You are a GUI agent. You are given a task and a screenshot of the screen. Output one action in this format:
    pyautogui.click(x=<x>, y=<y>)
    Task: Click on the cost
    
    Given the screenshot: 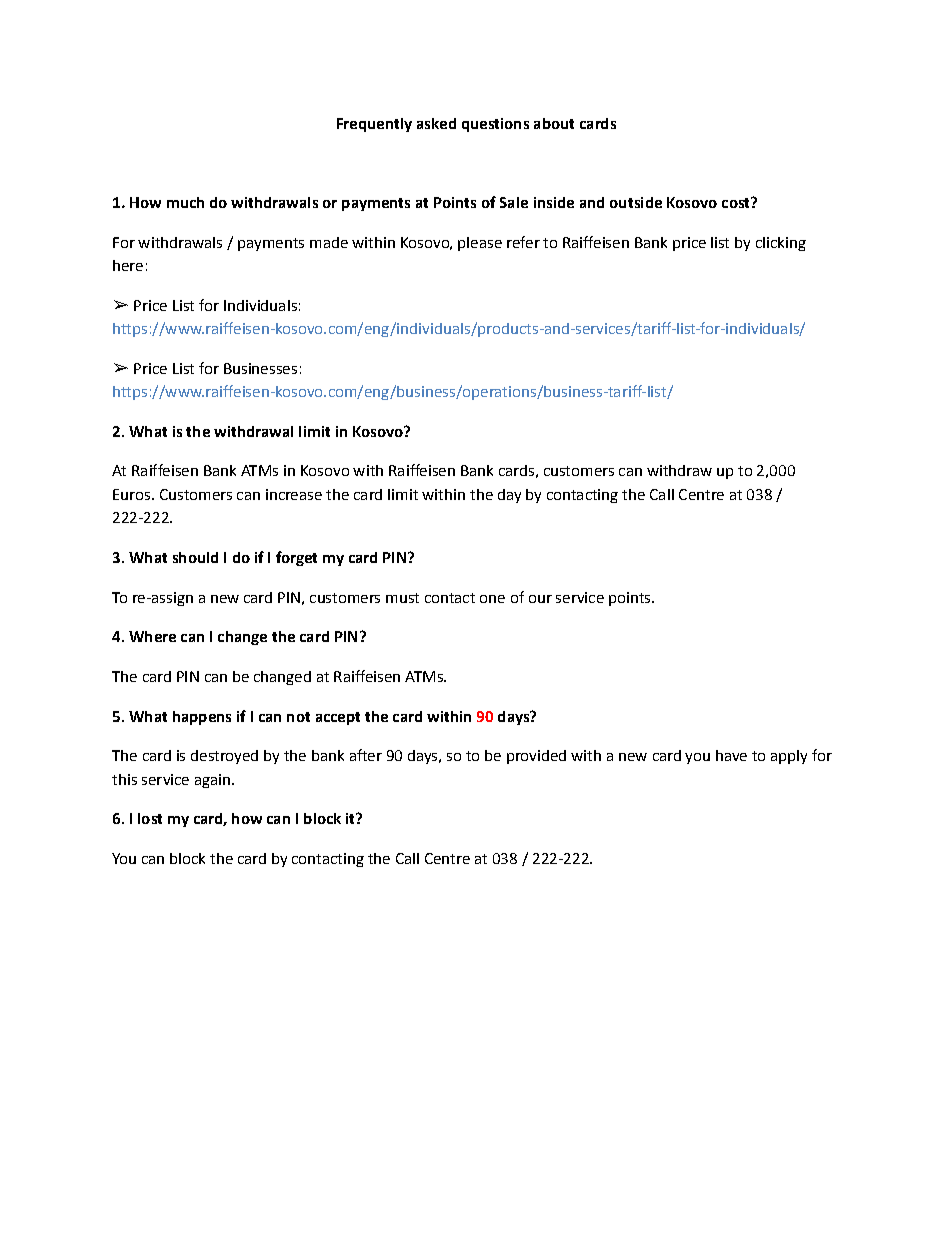 What is the action you would take?
    pyautogui.click(x=737, y=202)
